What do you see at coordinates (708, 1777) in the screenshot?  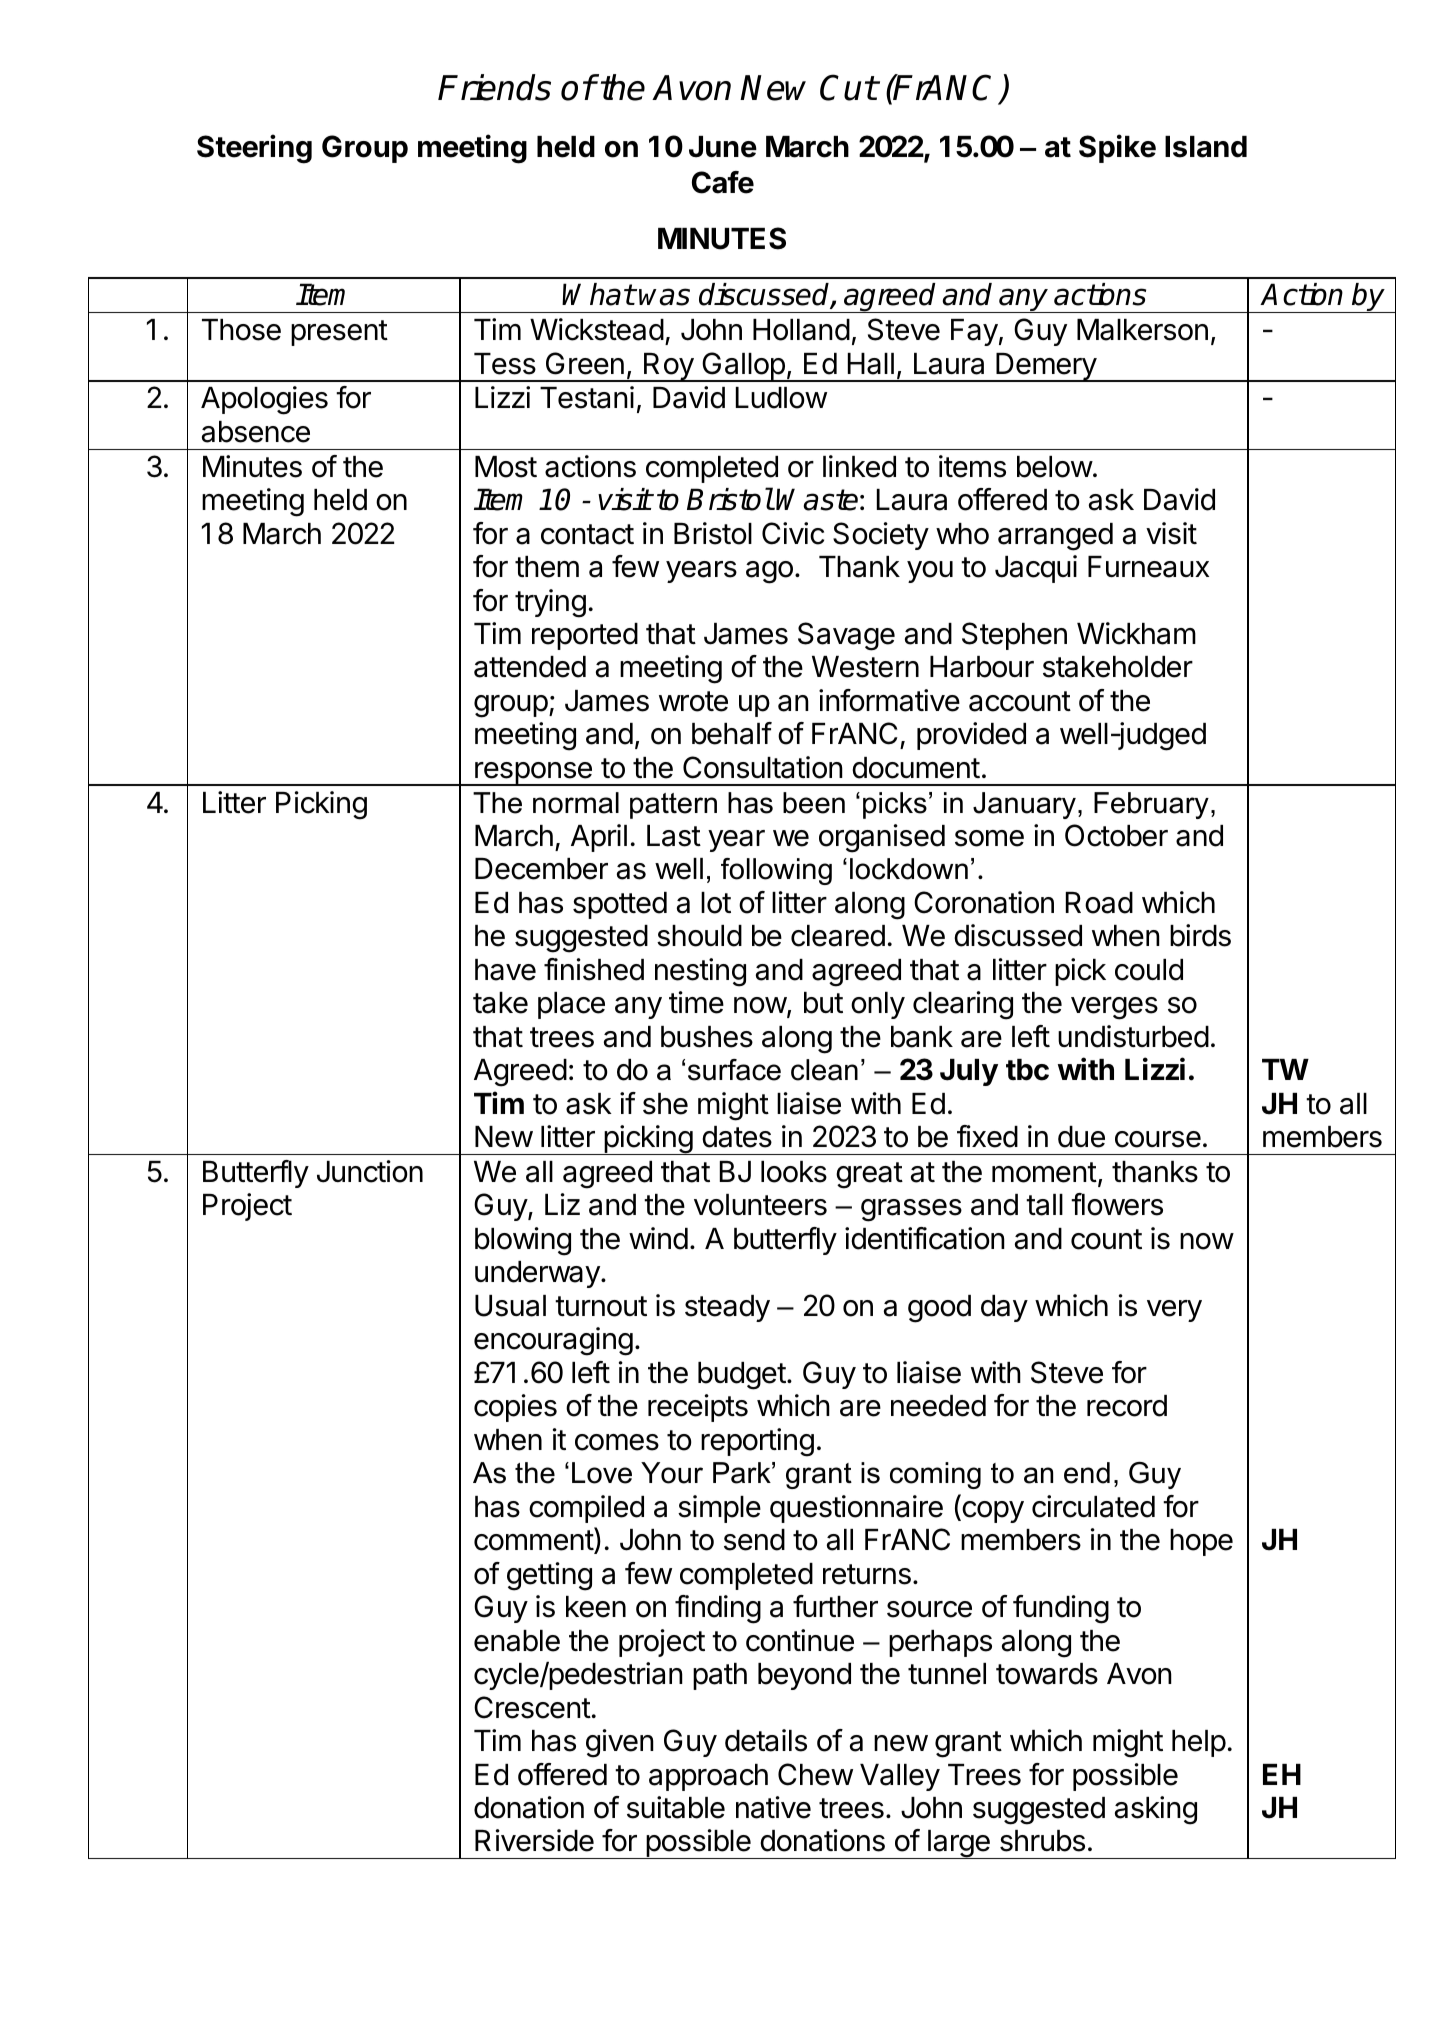 I see `approach` at bounding box center [708, 1777].
